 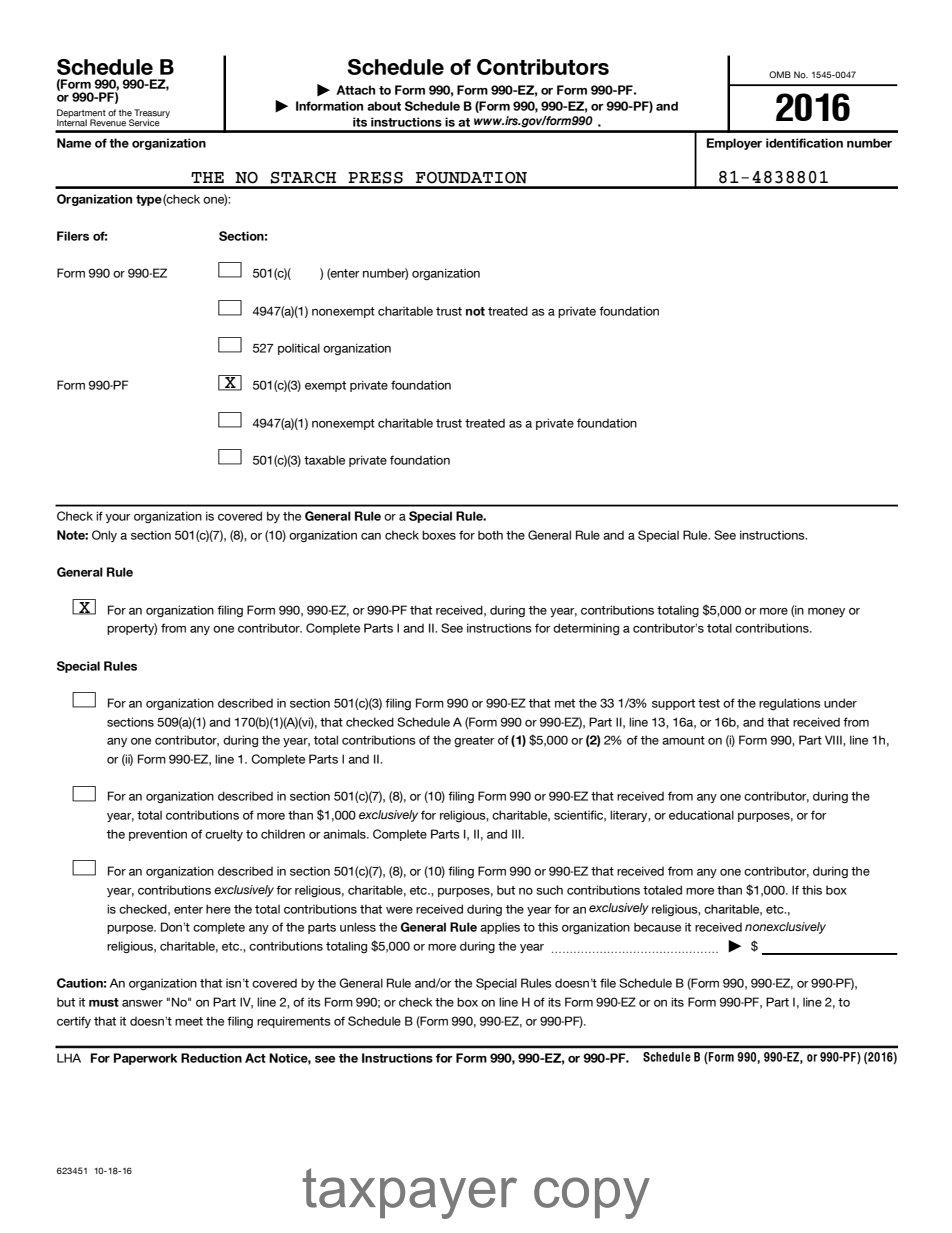 I want to click on Only, so click(x=104, y=536).
